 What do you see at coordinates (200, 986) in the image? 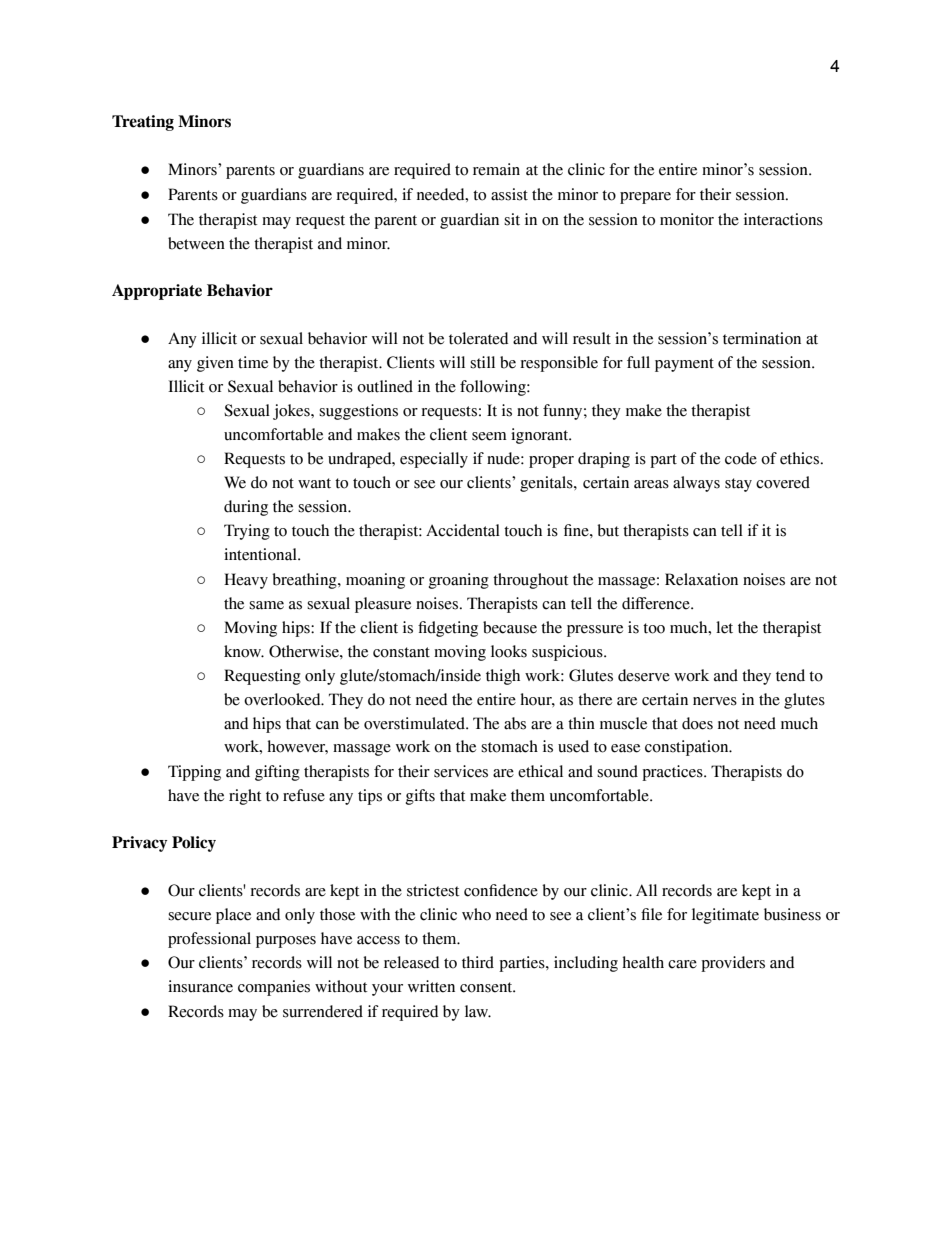
I see `insurance` at bounding box center [200, 986].
